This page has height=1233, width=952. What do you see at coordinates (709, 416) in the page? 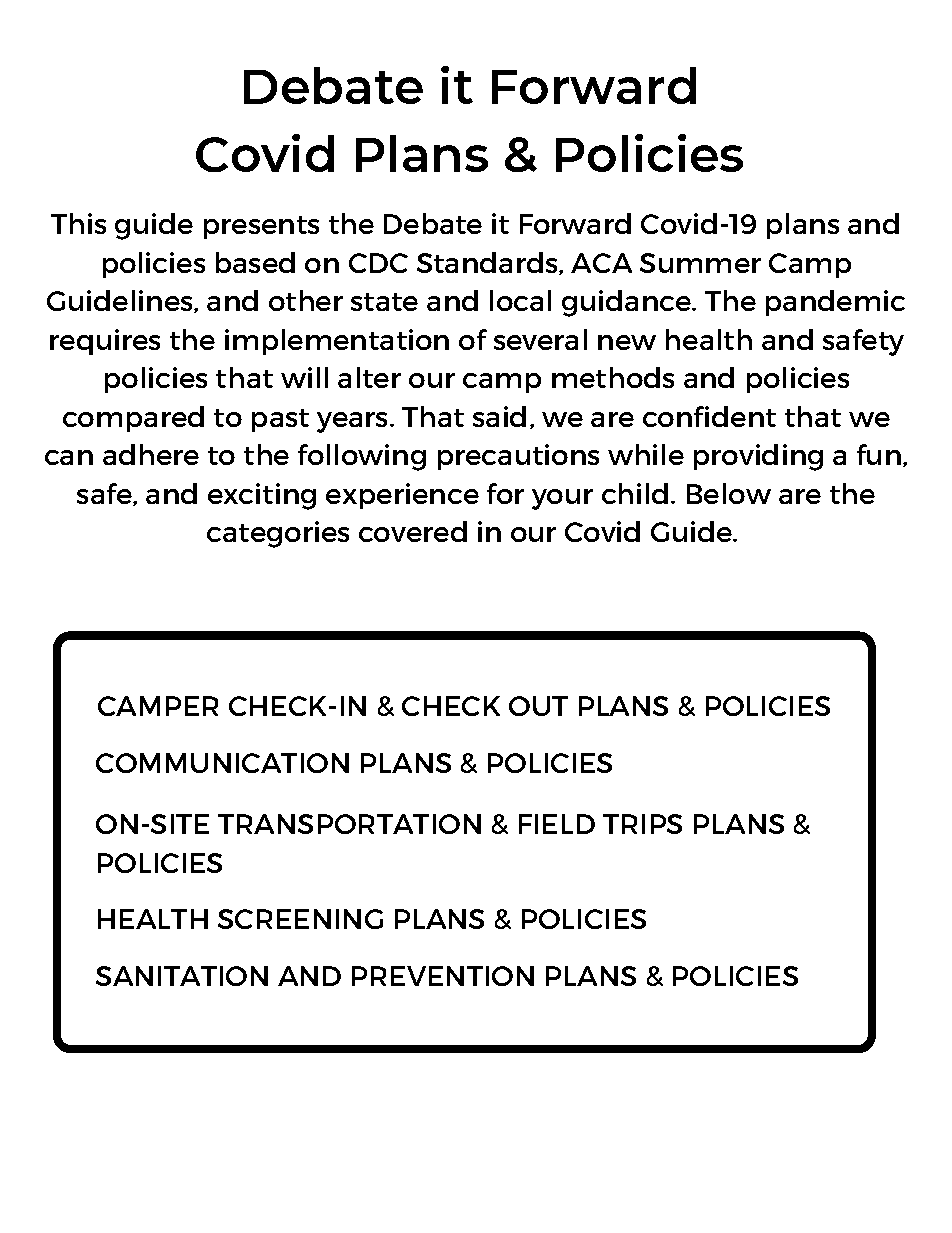
I see `confident` at bounding box center [709, 416].
